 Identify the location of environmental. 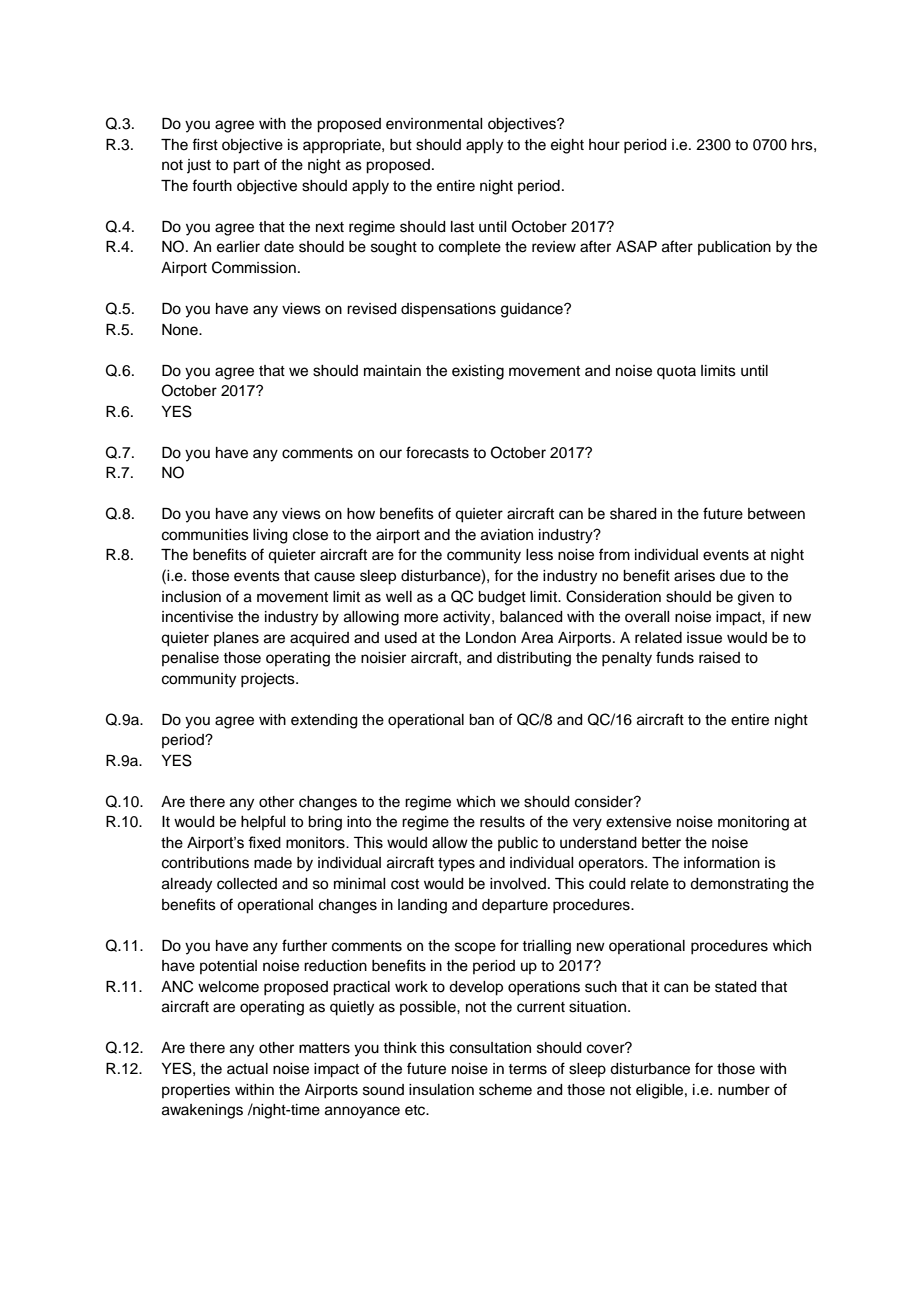
(434, 124).
